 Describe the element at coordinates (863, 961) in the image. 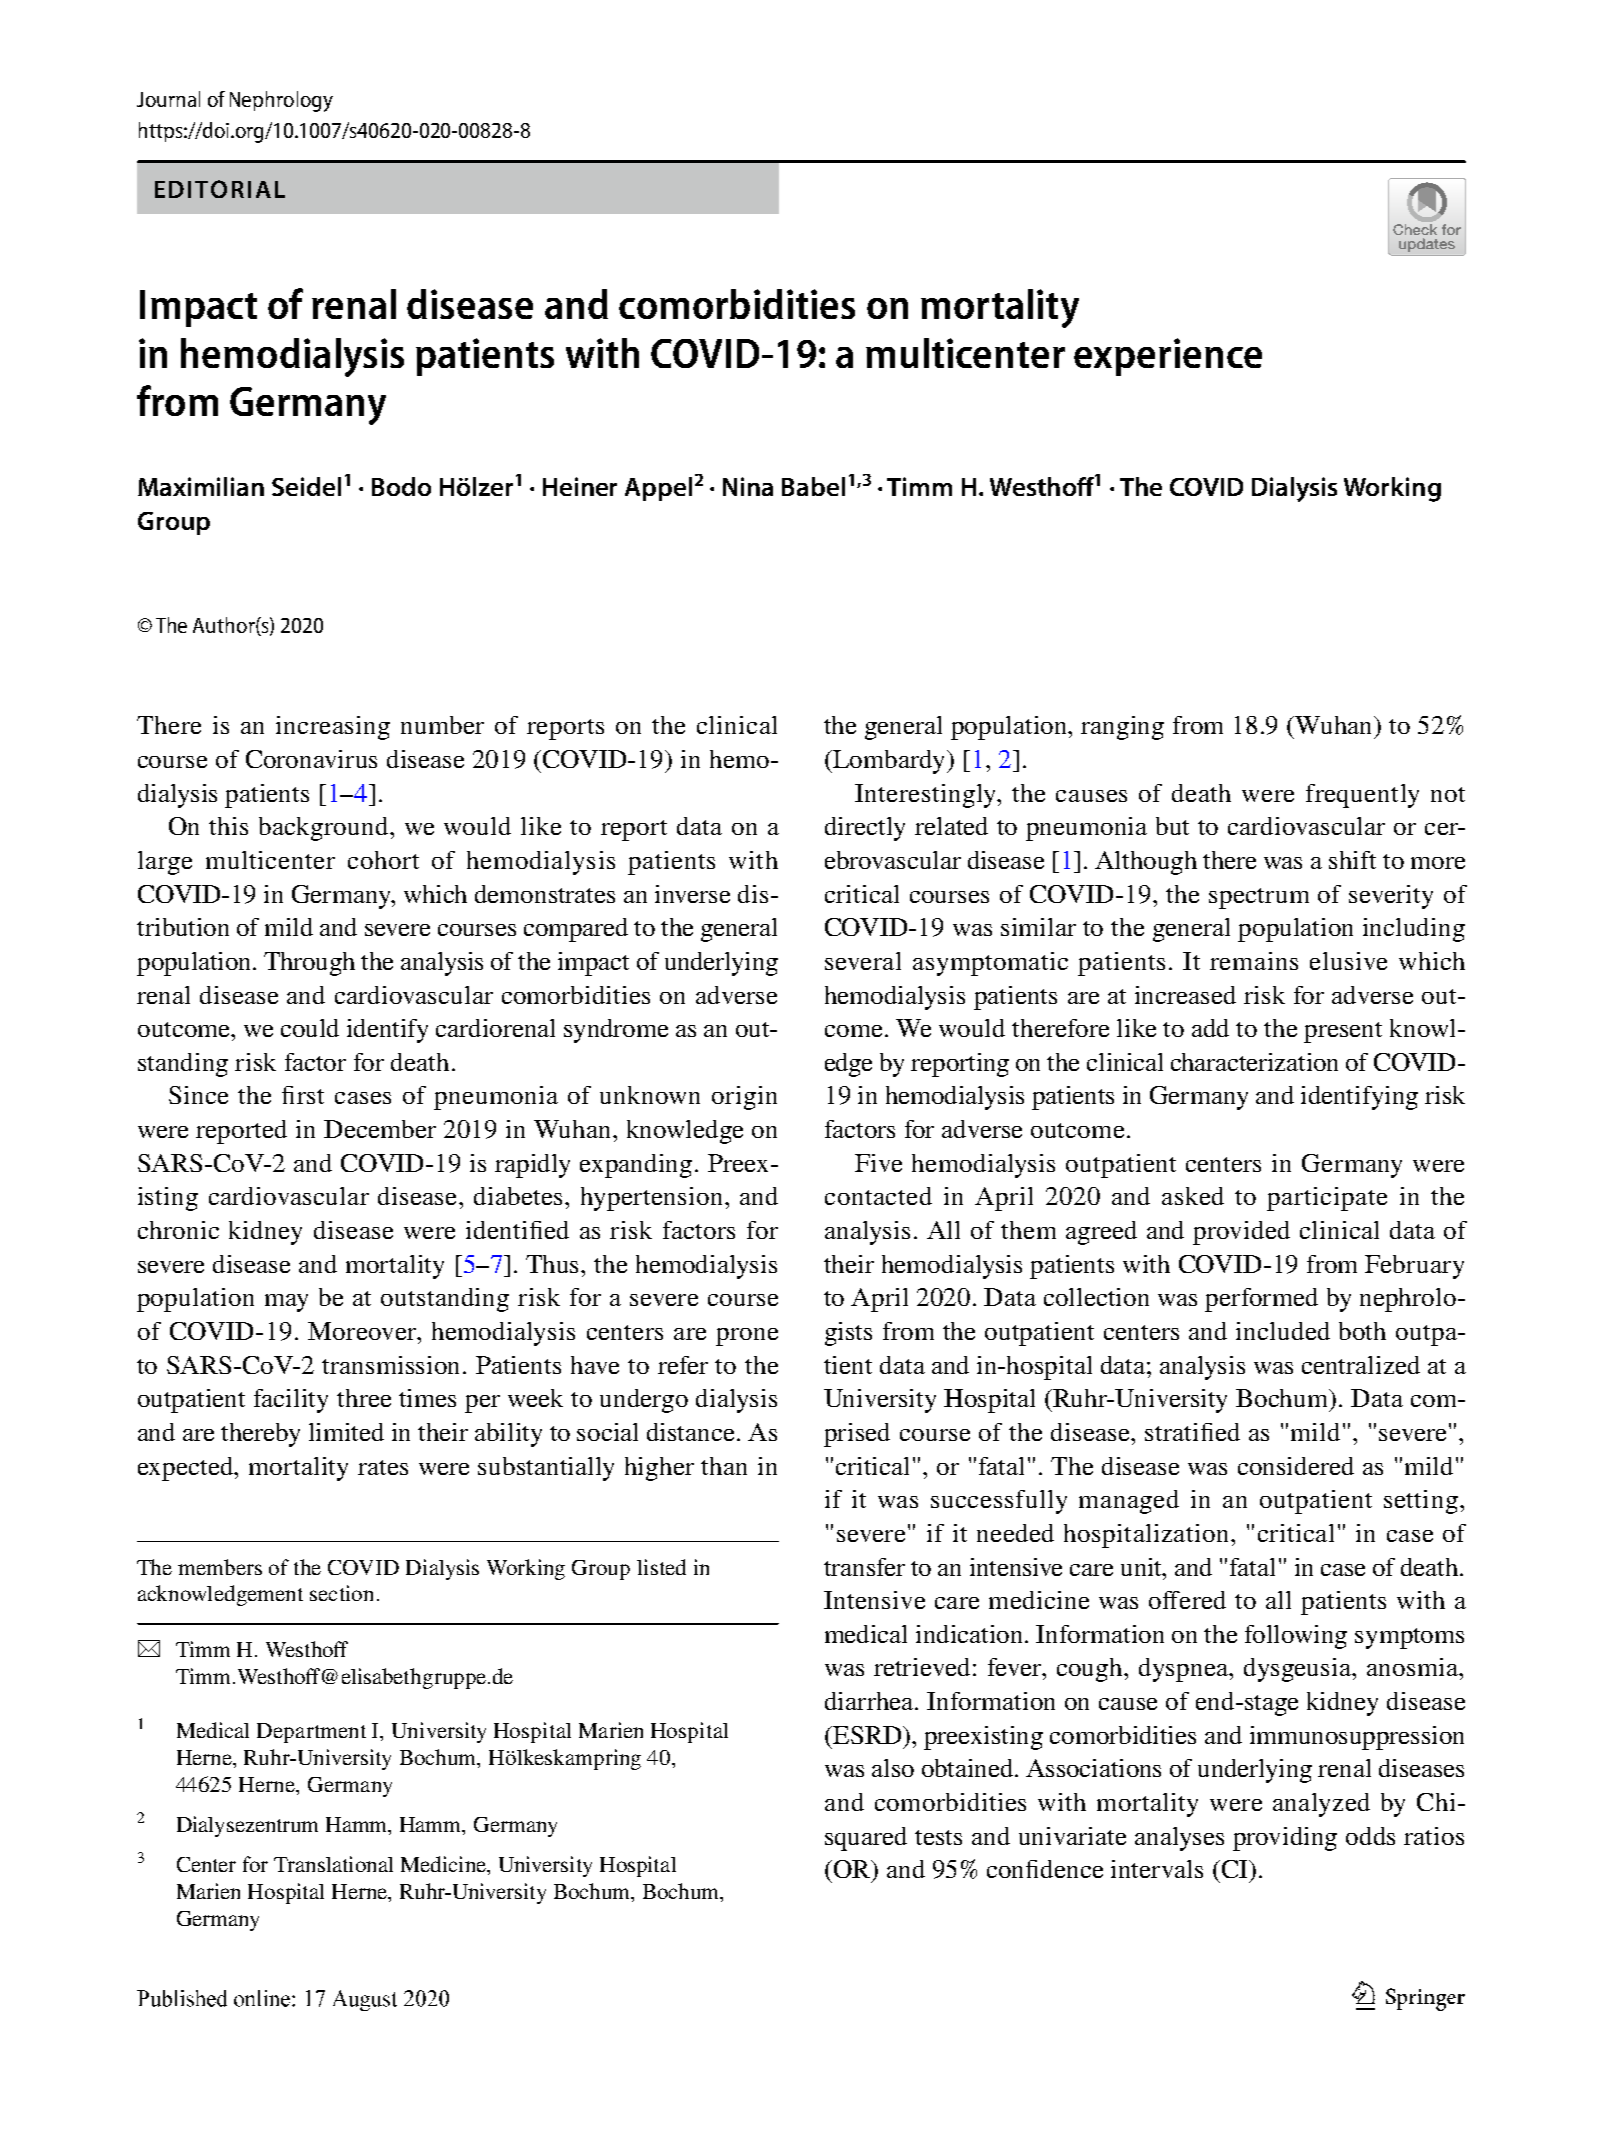

I see `several` at that location.
